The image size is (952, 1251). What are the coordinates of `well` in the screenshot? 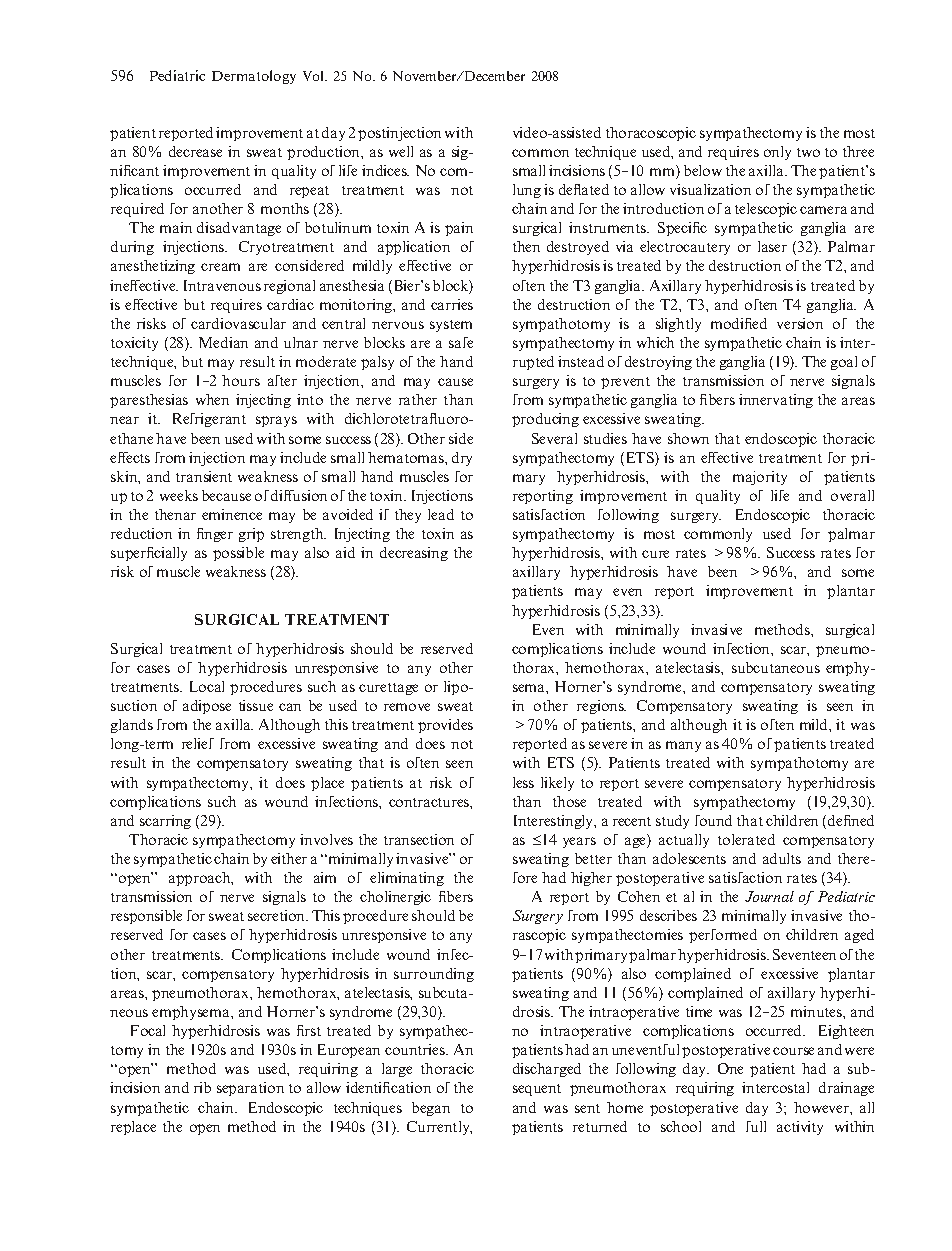 It's located at (401, 151).
